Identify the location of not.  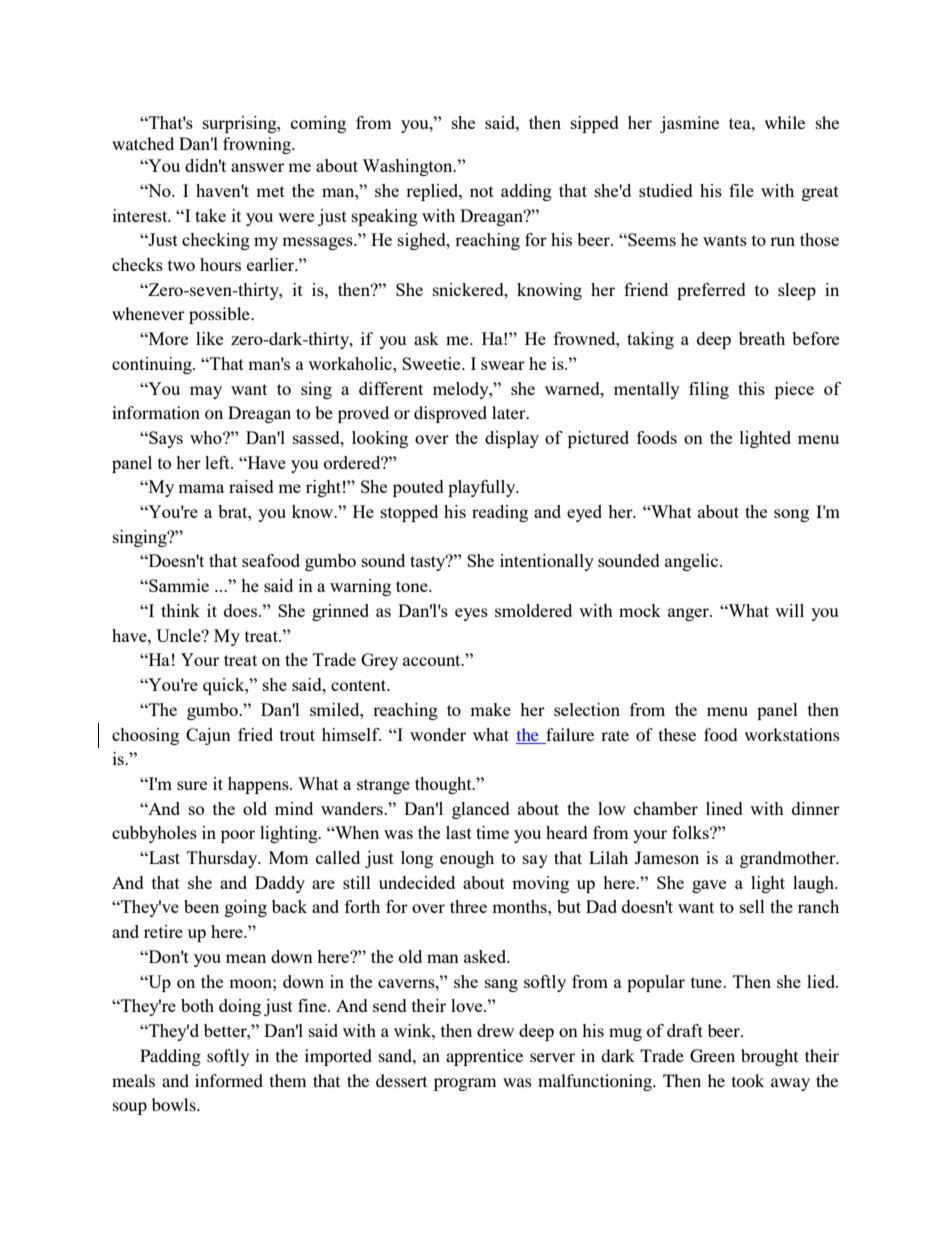
(482, 191).
